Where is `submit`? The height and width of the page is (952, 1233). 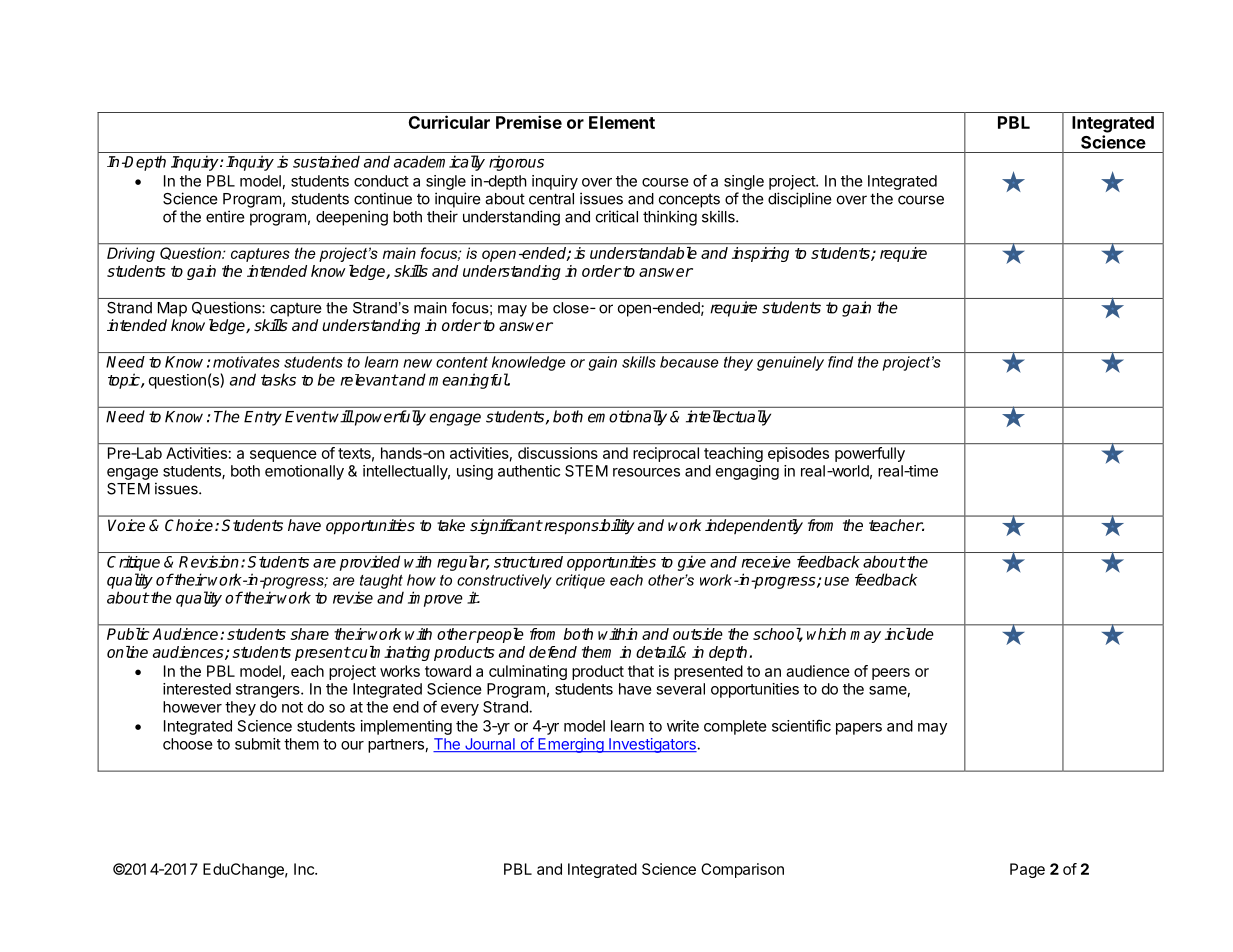
submit is located at coordinates (258, 744).
